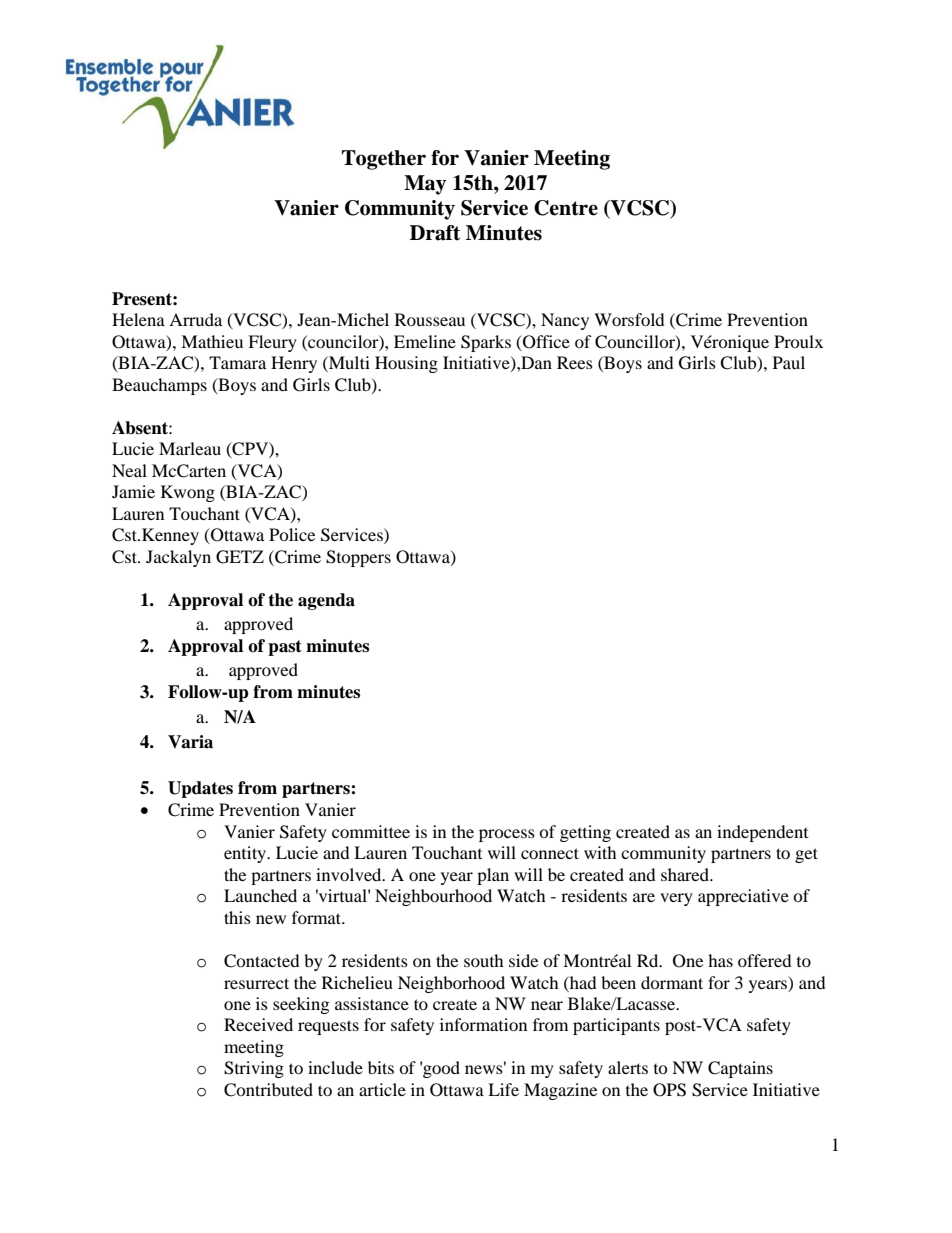 The height and width of the screenshot is (1233, 952). What do you see at coordinates (384, 160) in the screenshot?
I see `Together` at bounding box center [384, 160].
